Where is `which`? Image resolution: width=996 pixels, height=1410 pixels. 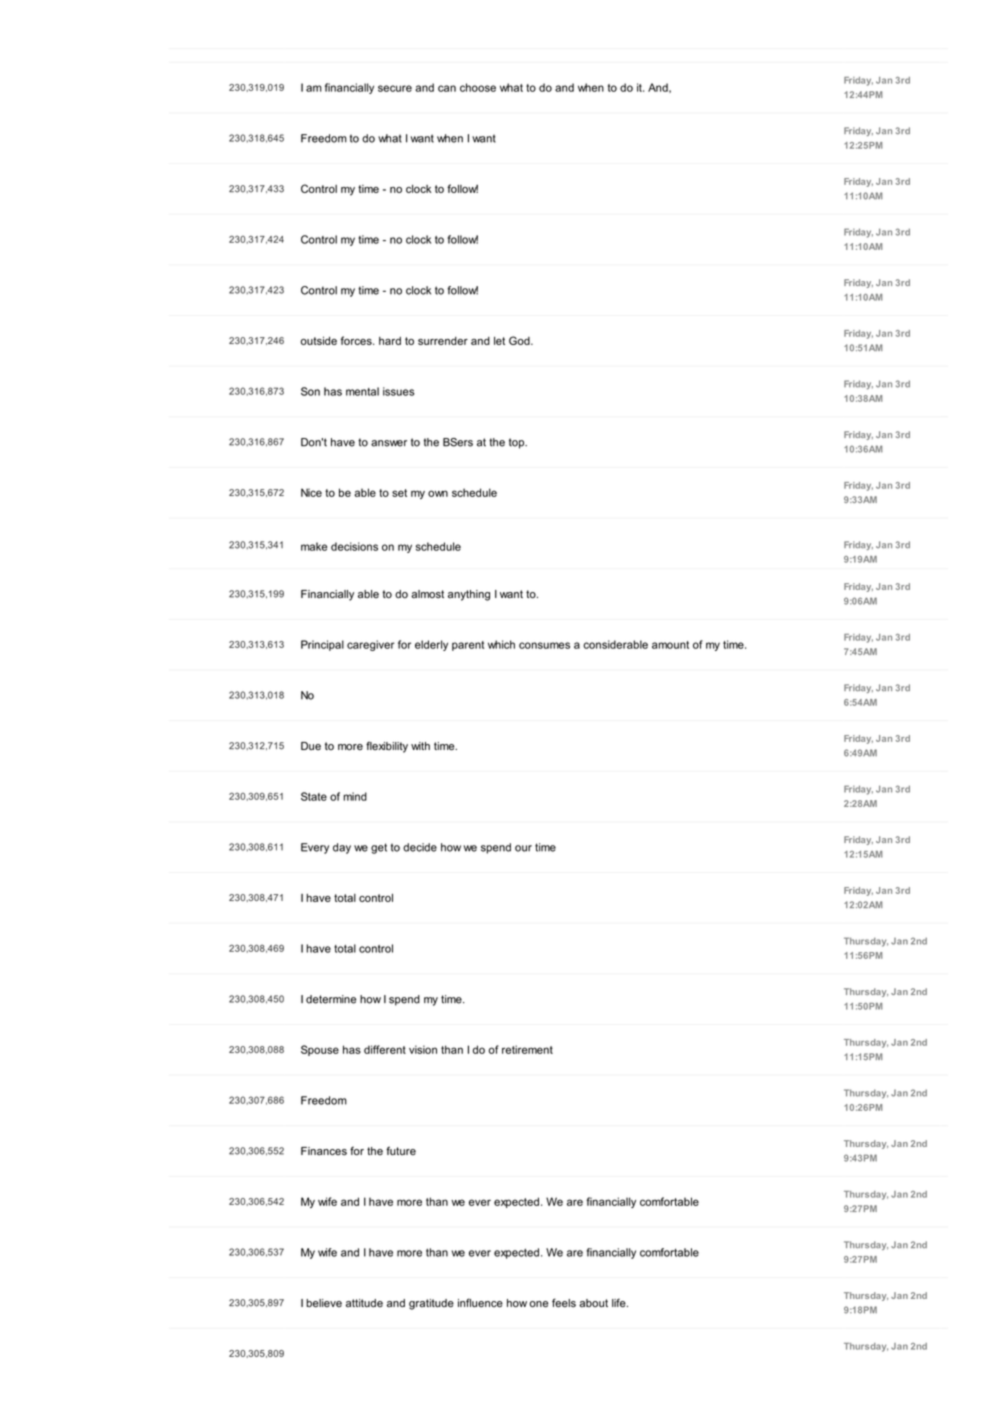 which is located at coordinates (501, 644).
